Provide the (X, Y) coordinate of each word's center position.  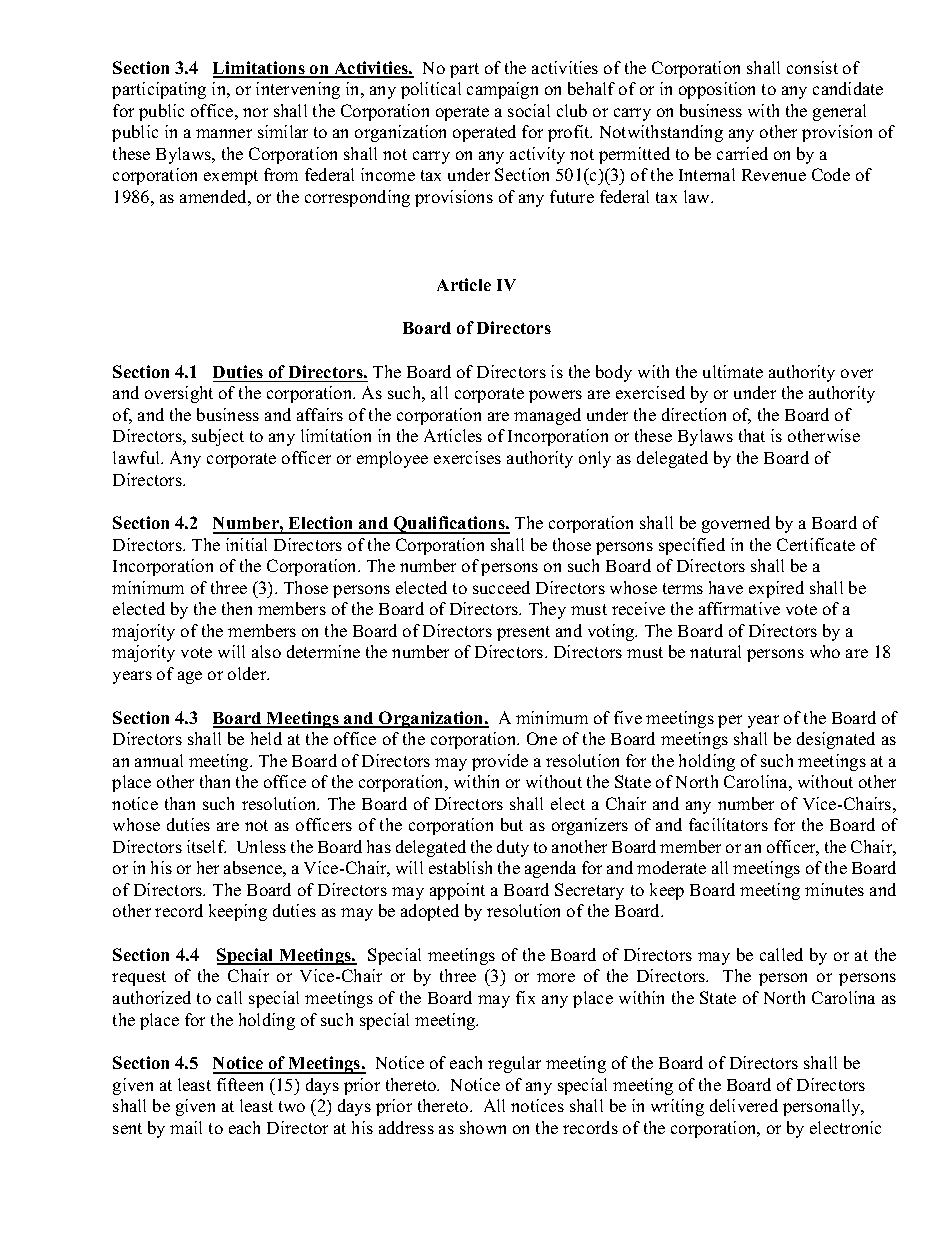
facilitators (728, 824)
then (237, 608)
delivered (744, 1105)
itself (206, 846)
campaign (502, 90)
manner (224, 133)
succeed (501, 587)
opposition (717, 90)
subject (218, 437)
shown (483, 1127)
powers (555, 396)
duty (513, 848)
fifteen (240, 1084)
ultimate (733, 371)
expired (776, 589)
